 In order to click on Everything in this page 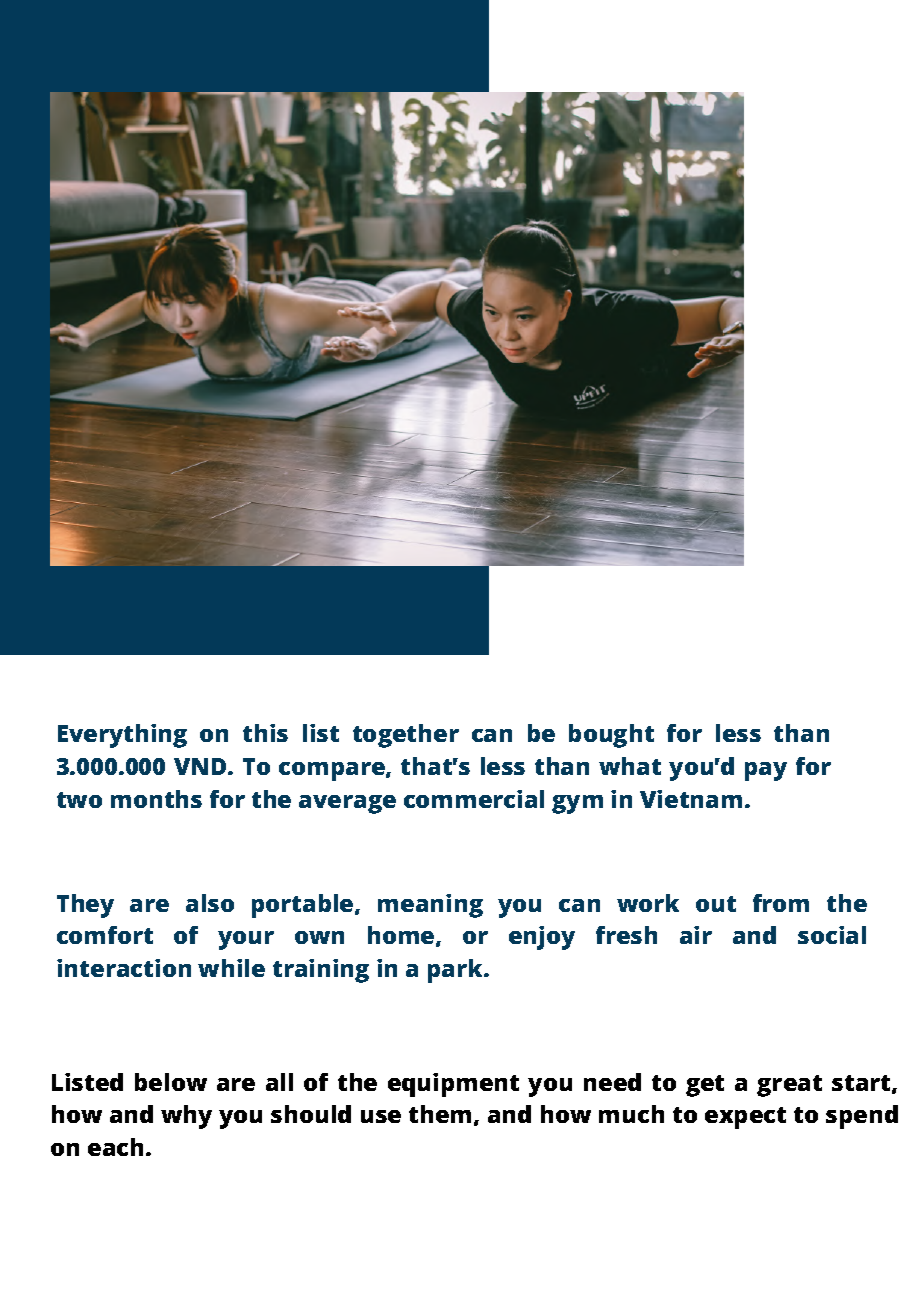, I will do `click(122, 736)`.
